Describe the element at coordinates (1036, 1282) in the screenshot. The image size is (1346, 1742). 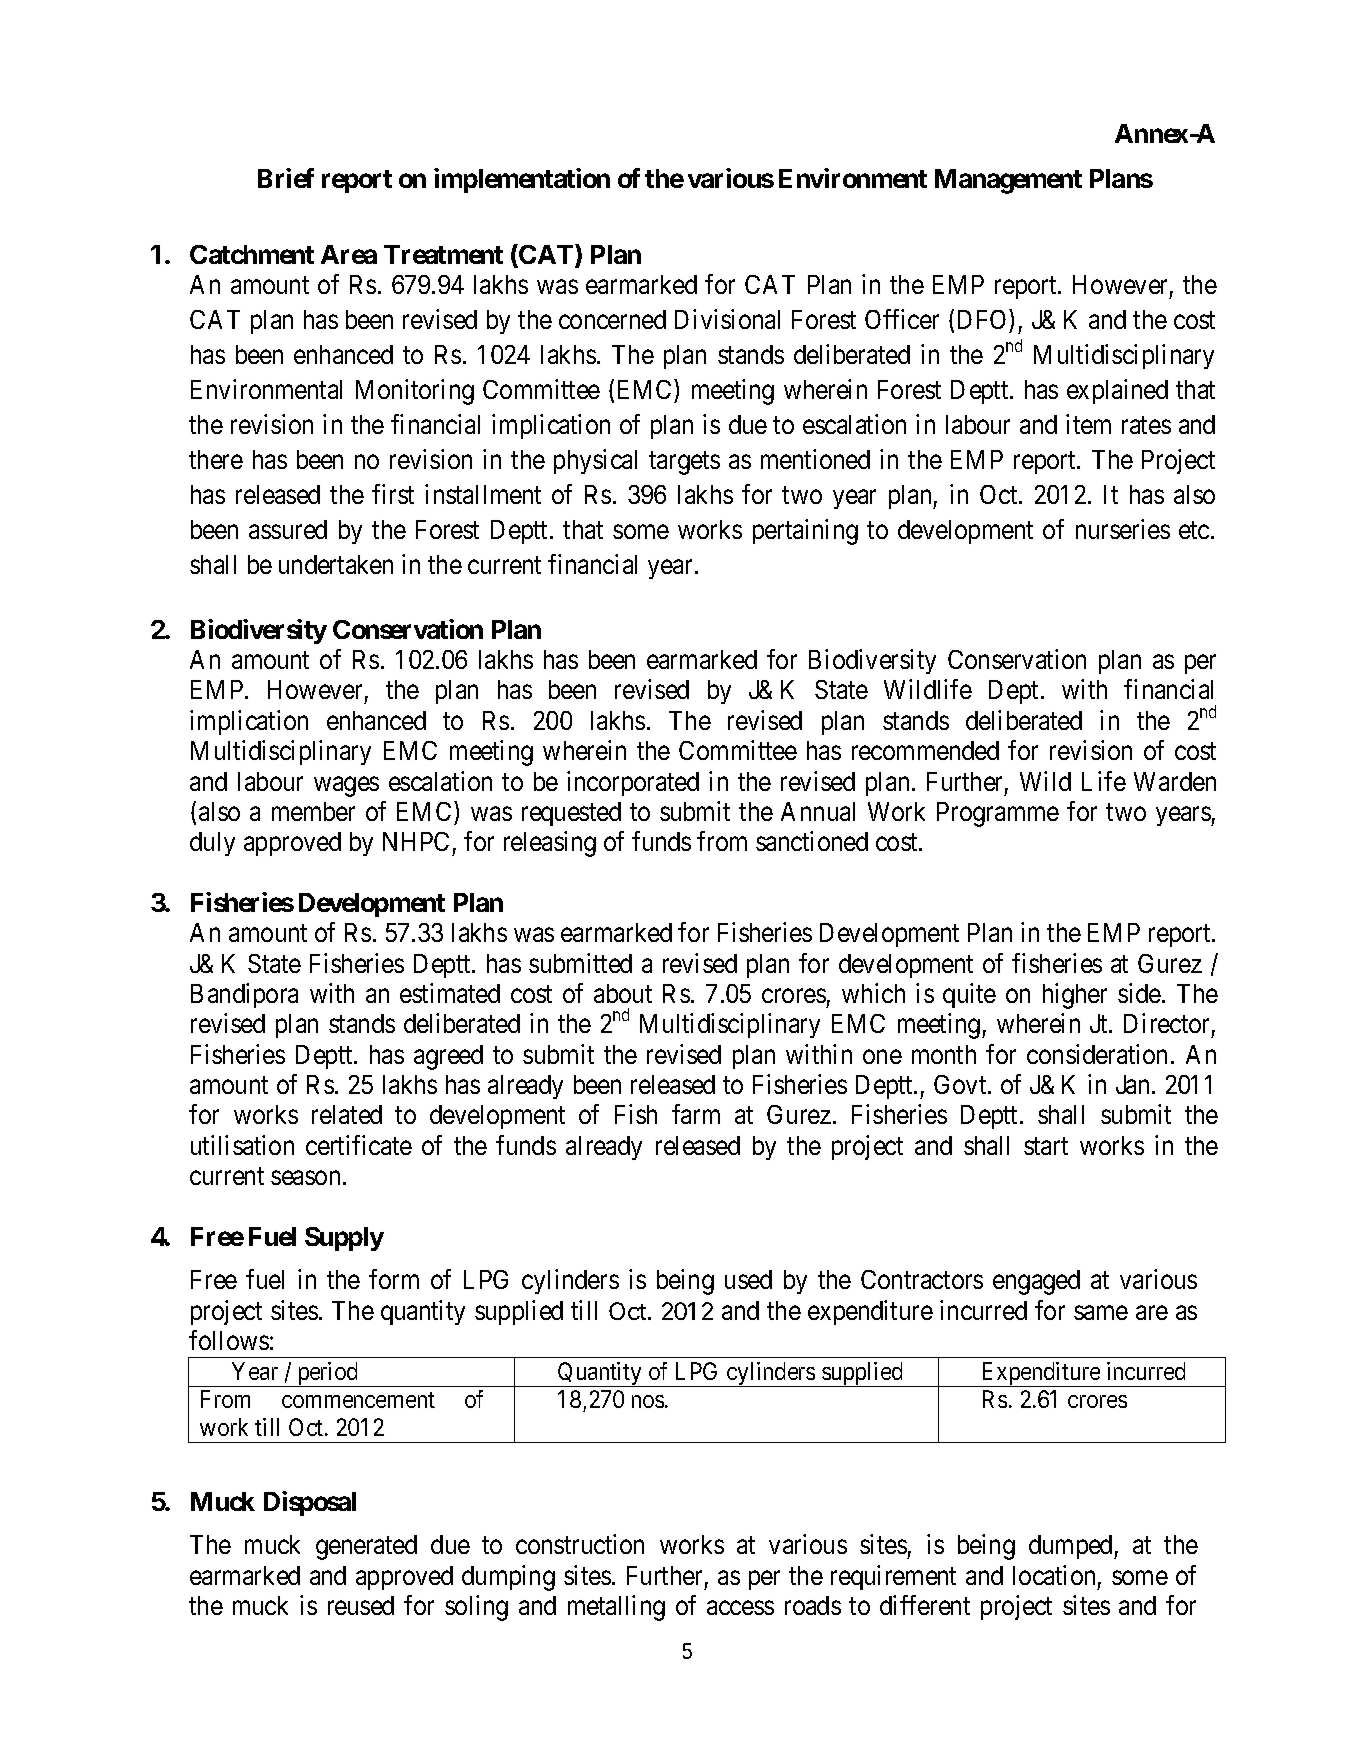
I see `engaged` at that location.
